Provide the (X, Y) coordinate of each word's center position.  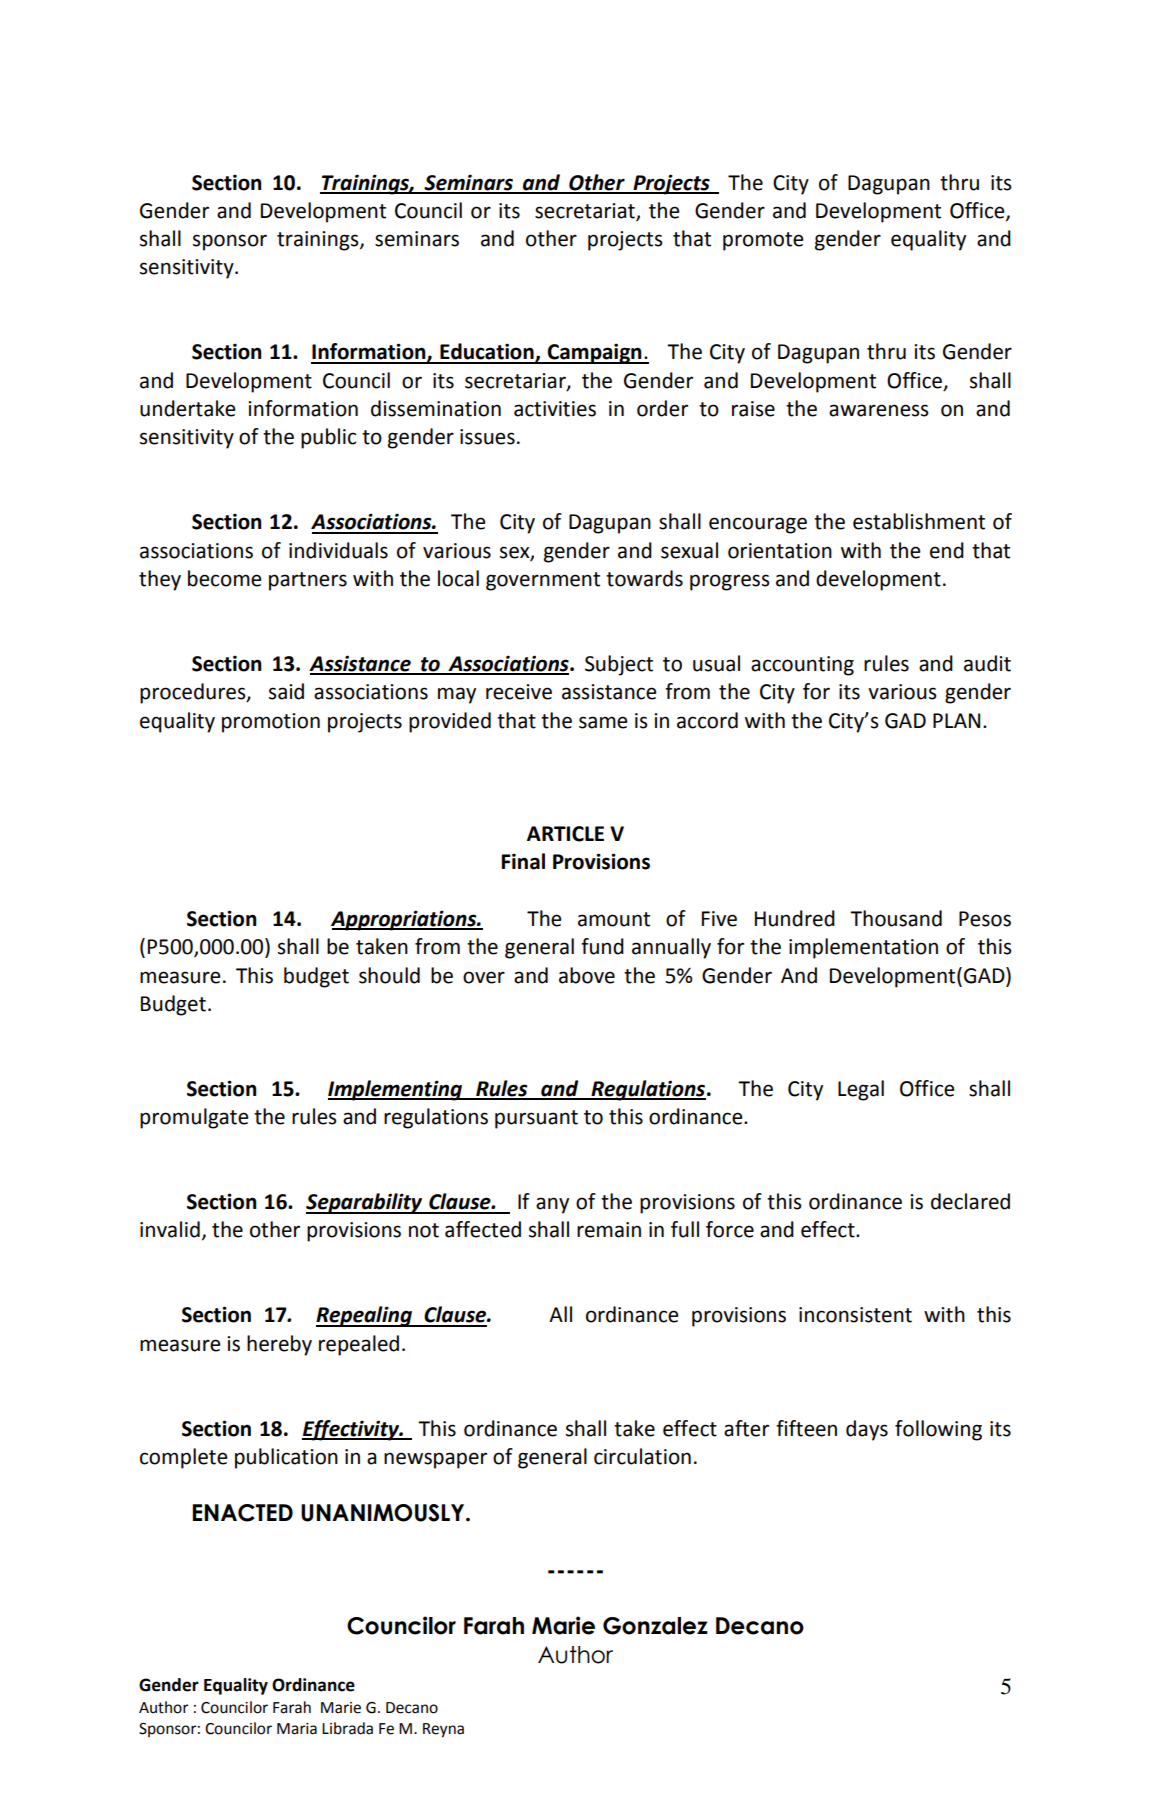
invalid (170, 1229)
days (867, 1430)
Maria (297, 1729)
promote (763, 241)
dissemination (436, 408)
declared (970, 1201)
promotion (271, 723)
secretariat (586, 212)
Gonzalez (655, 1626)
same (603, 722)
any (552, 1205)
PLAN (956, 720)
